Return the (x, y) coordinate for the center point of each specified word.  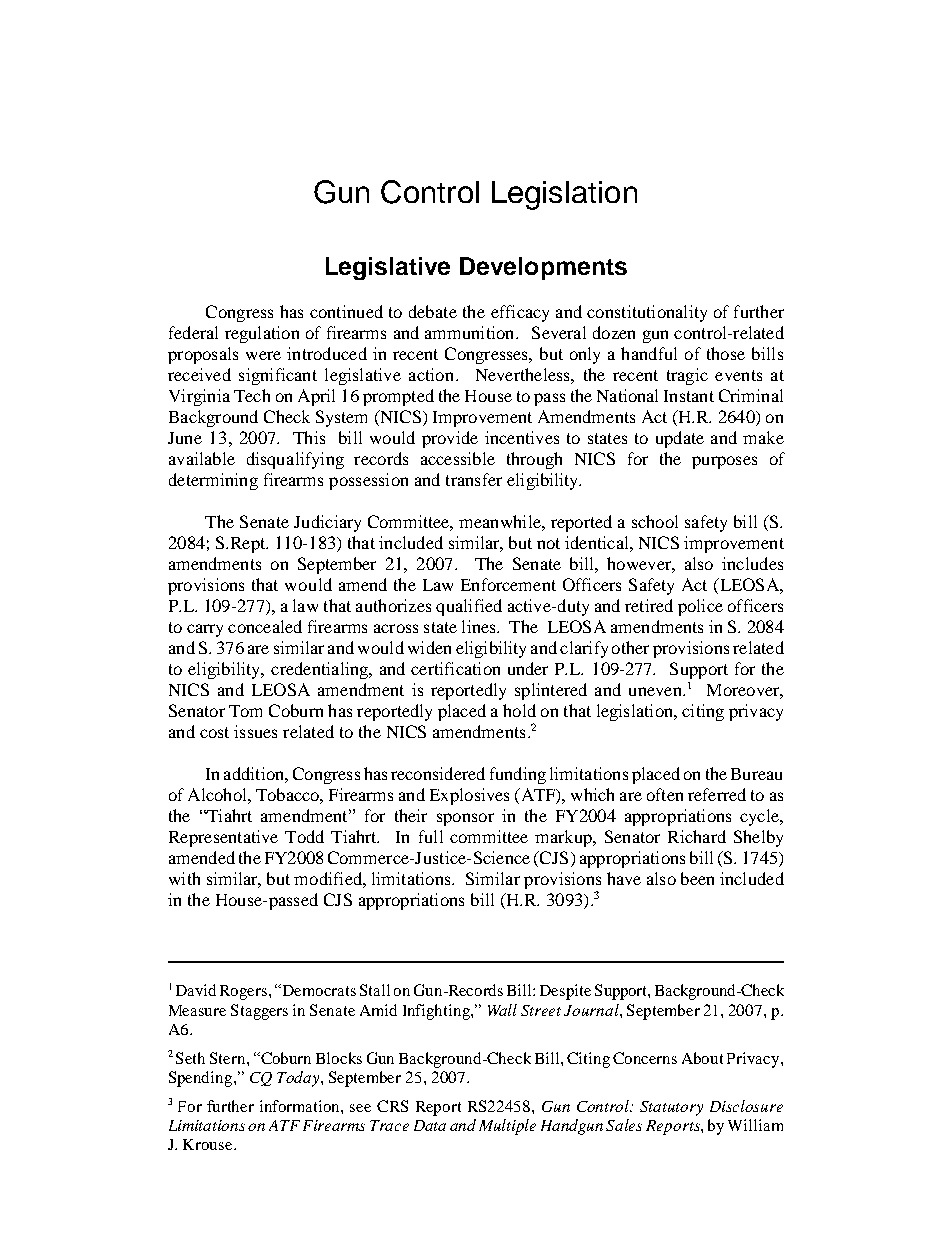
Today (299, 1079)
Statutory (671, 1108)
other (630, 647)
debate (433, 311)
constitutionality (647, 313)
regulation (262, 334)
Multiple (507, 1127)
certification (455, 668)
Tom (245, 711)
